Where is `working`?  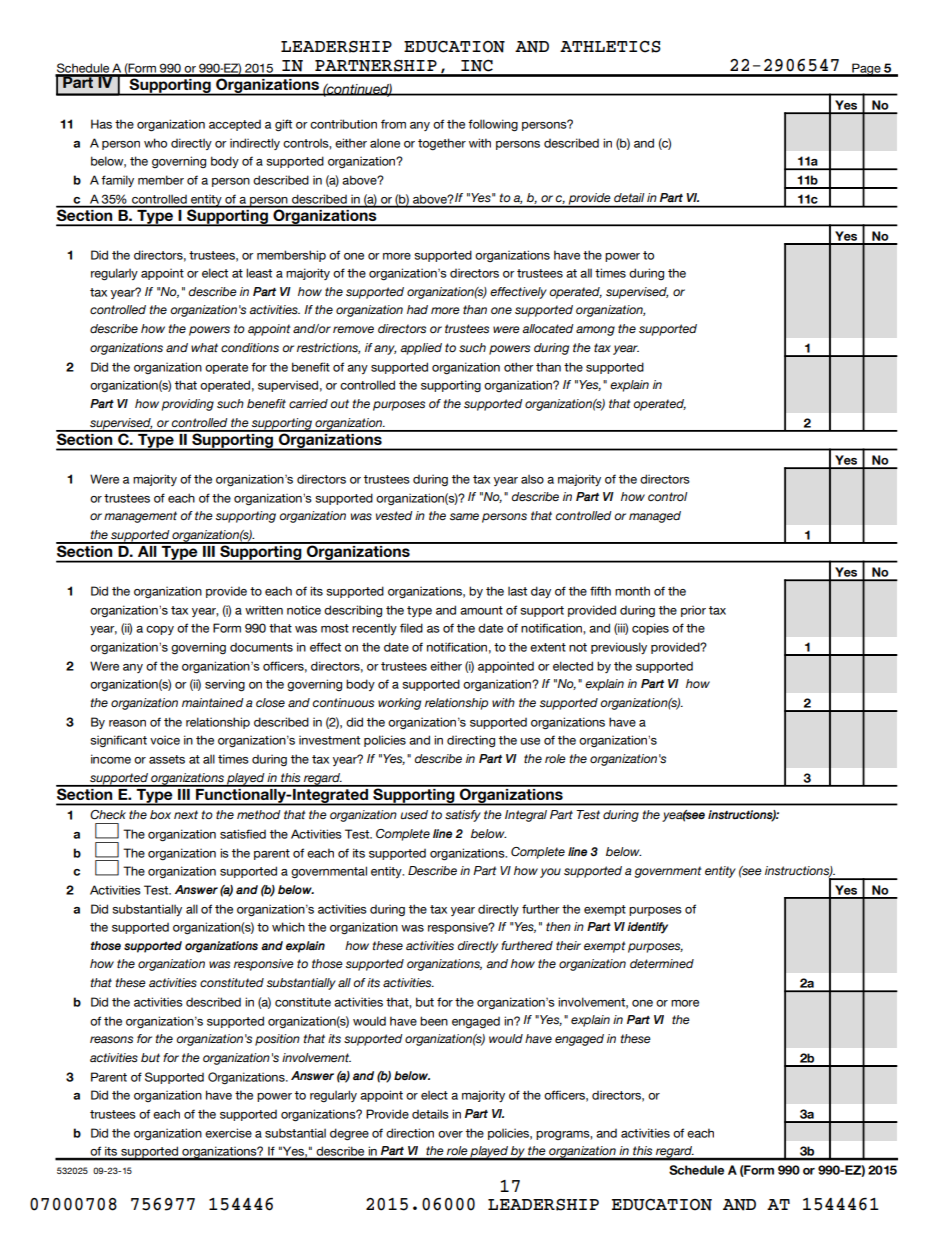
working is located at coordinates (399, 704).
